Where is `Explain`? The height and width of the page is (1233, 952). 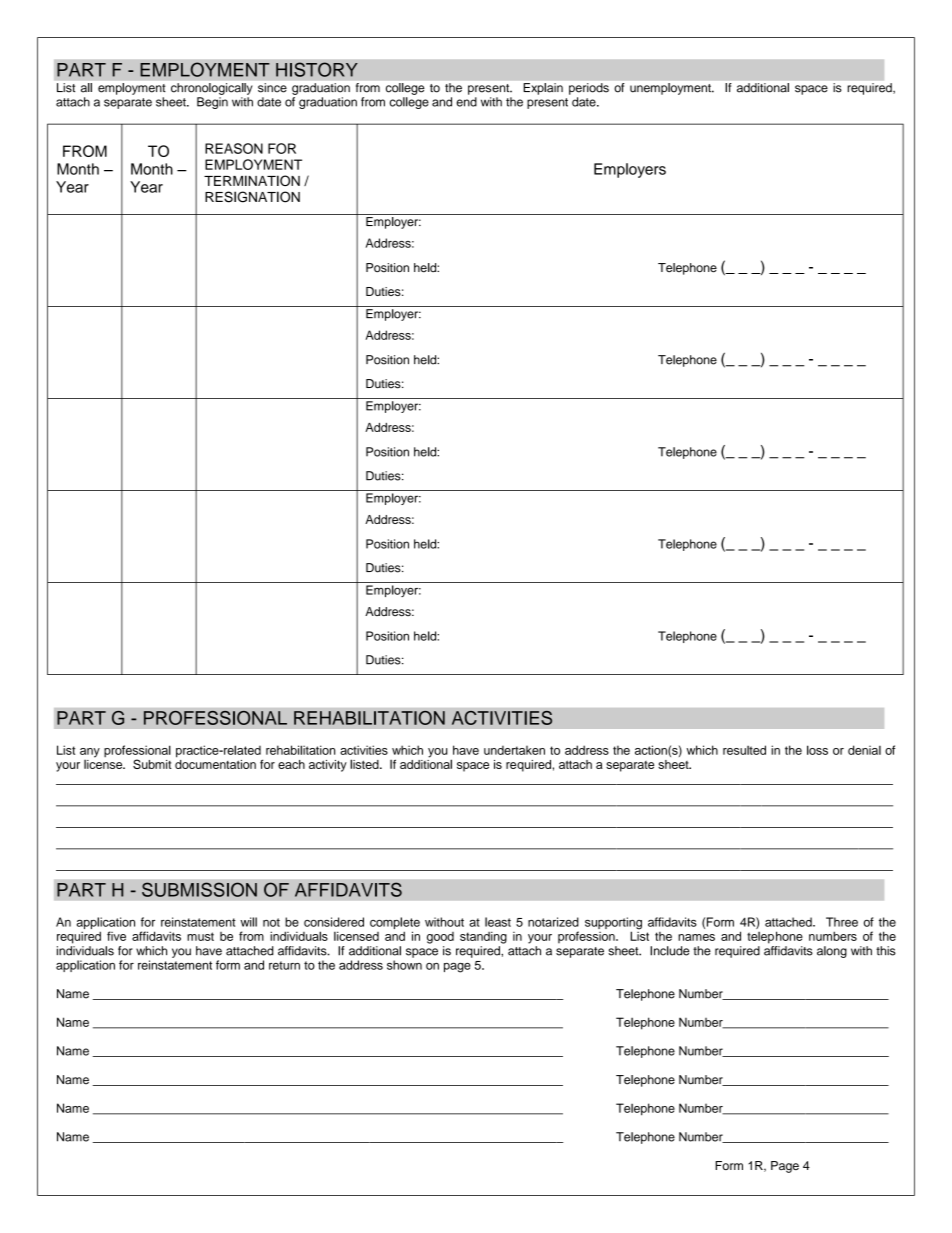
Explain is located at coordinates (543, 89).
